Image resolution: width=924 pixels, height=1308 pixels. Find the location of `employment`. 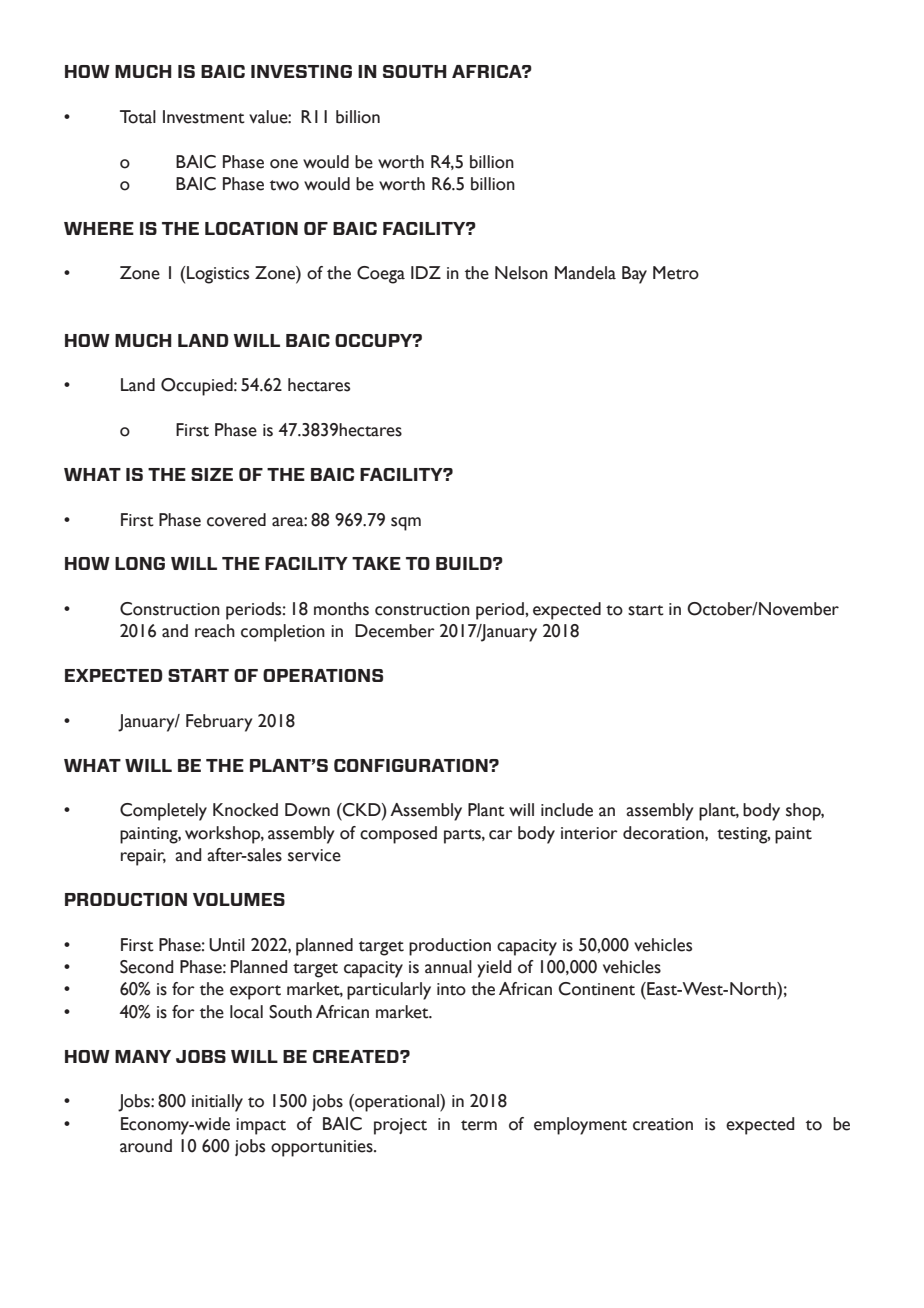

employment is located at coordinates (580, 1126).
